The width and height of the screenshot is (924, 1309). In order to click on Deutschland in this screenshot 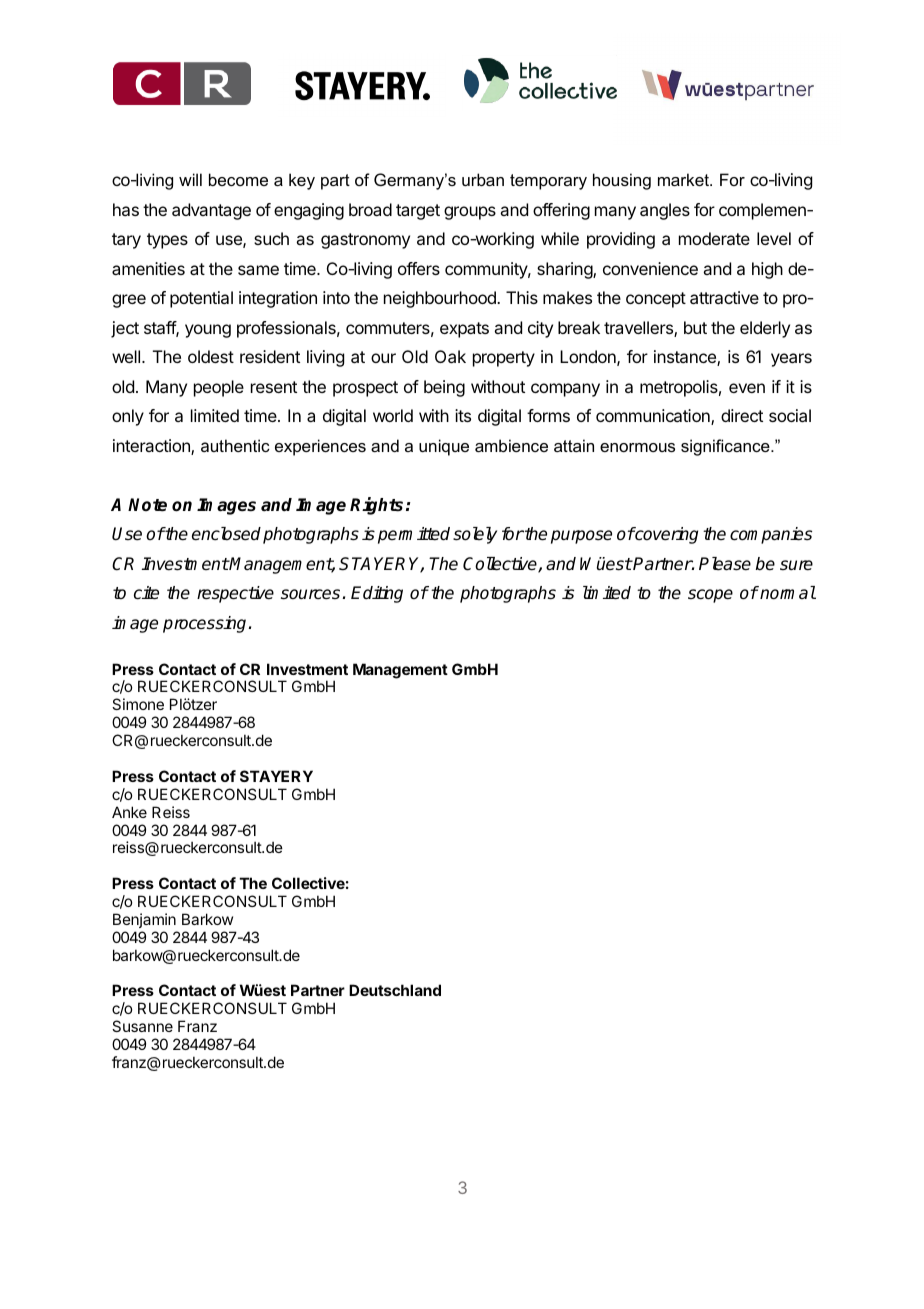, I will do `click(395, 990)`.
